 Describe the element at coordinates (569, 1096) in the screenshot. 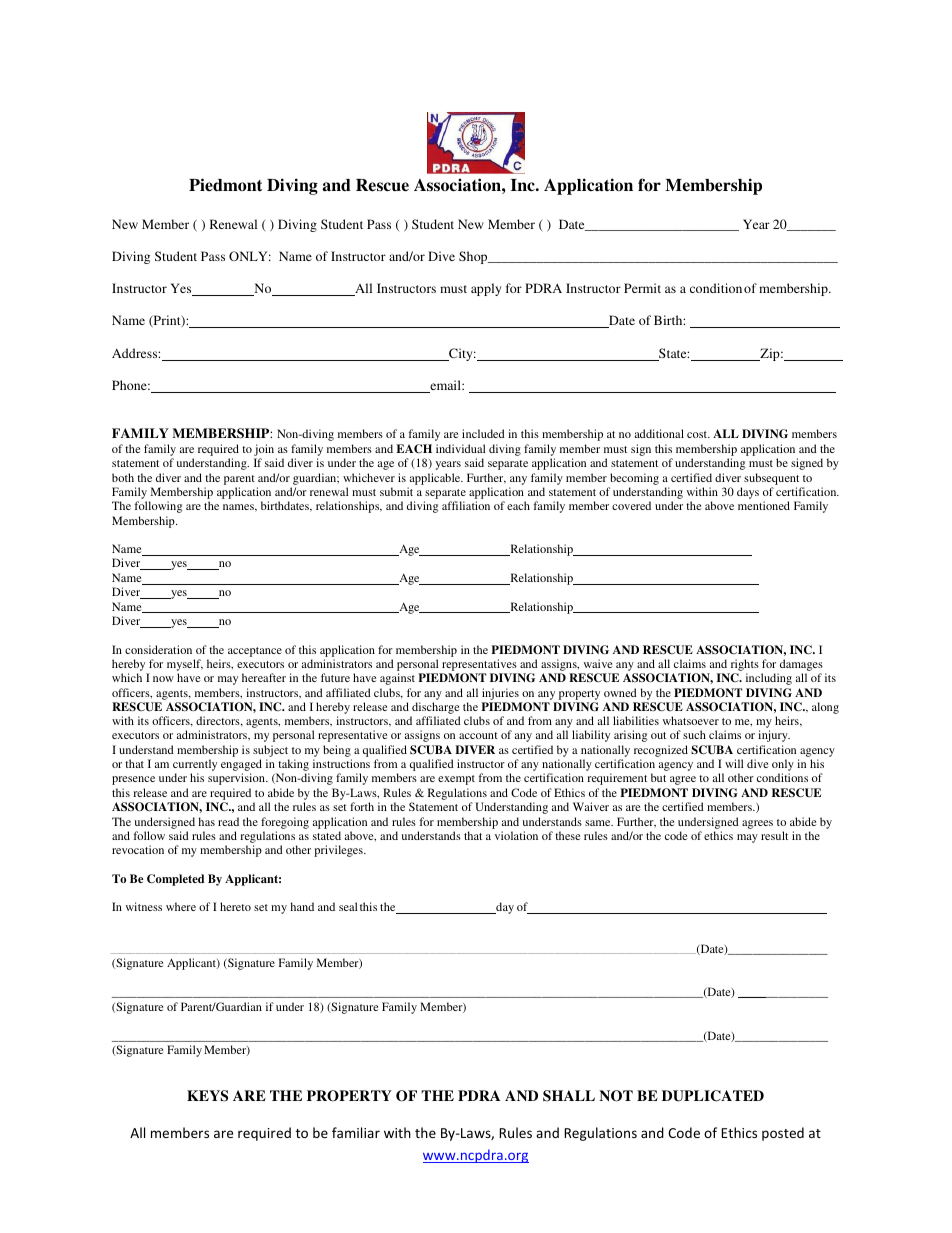

I see `SHALL` at that location.
